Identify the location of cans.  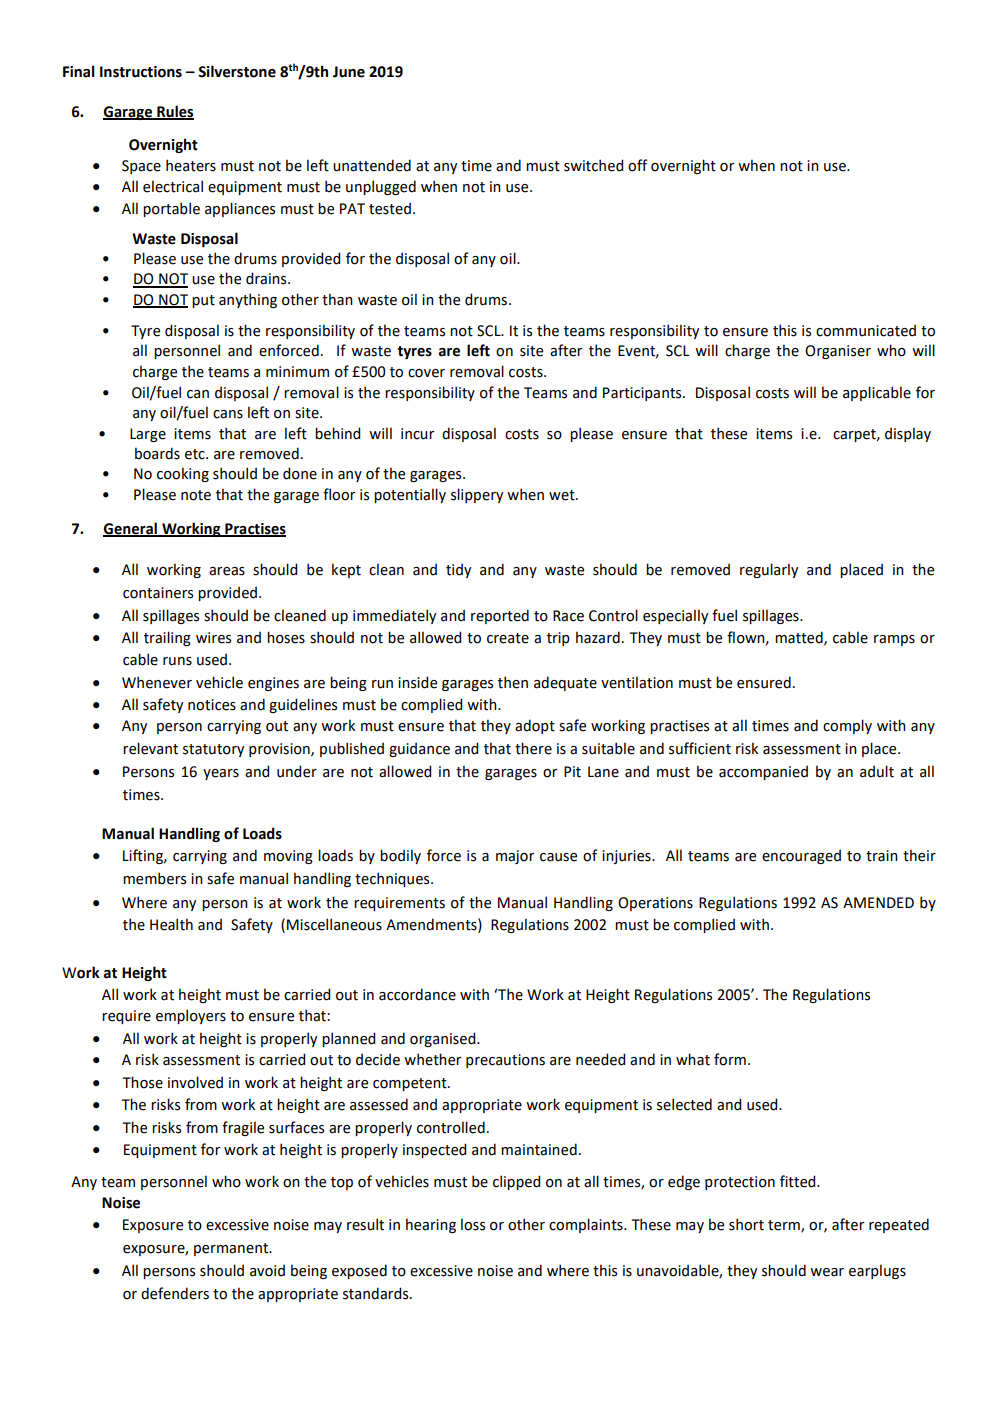
(228, 414).
